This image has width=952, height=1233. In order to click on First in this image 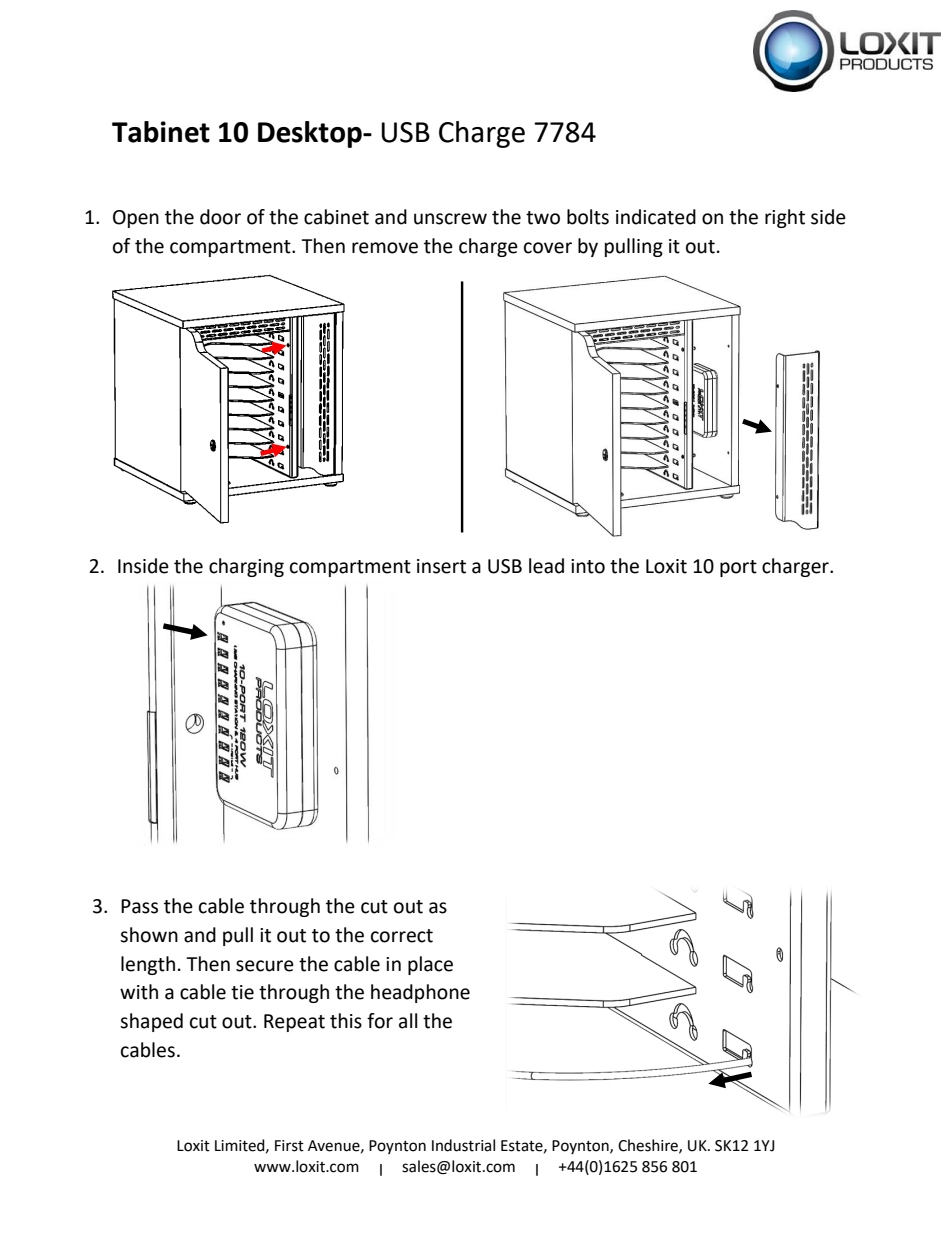, I will do `click(289, 1146)`.
